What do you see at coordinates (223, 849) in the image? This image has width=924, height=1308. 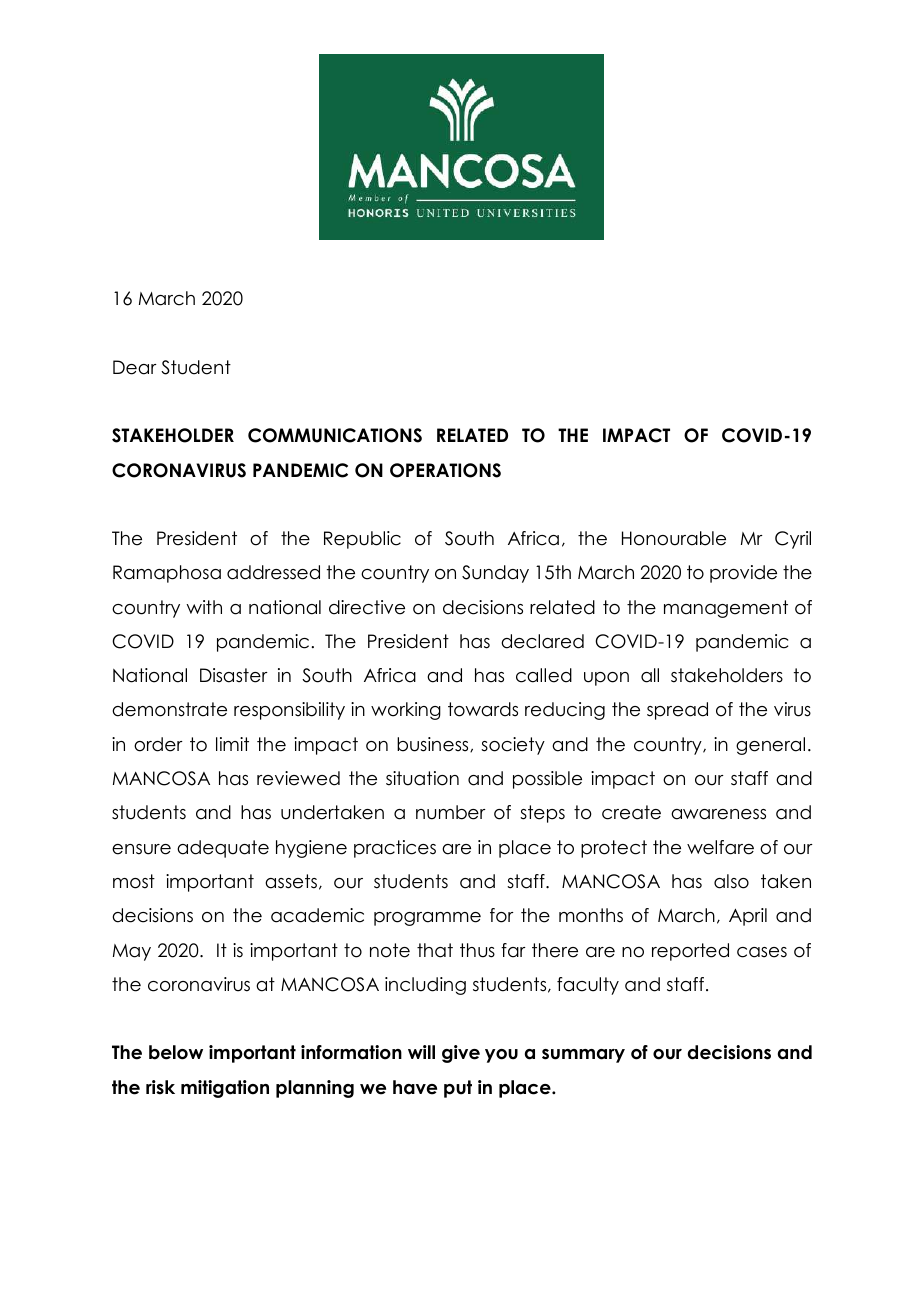 I see `adequate` at bounding box center [223, 849].
